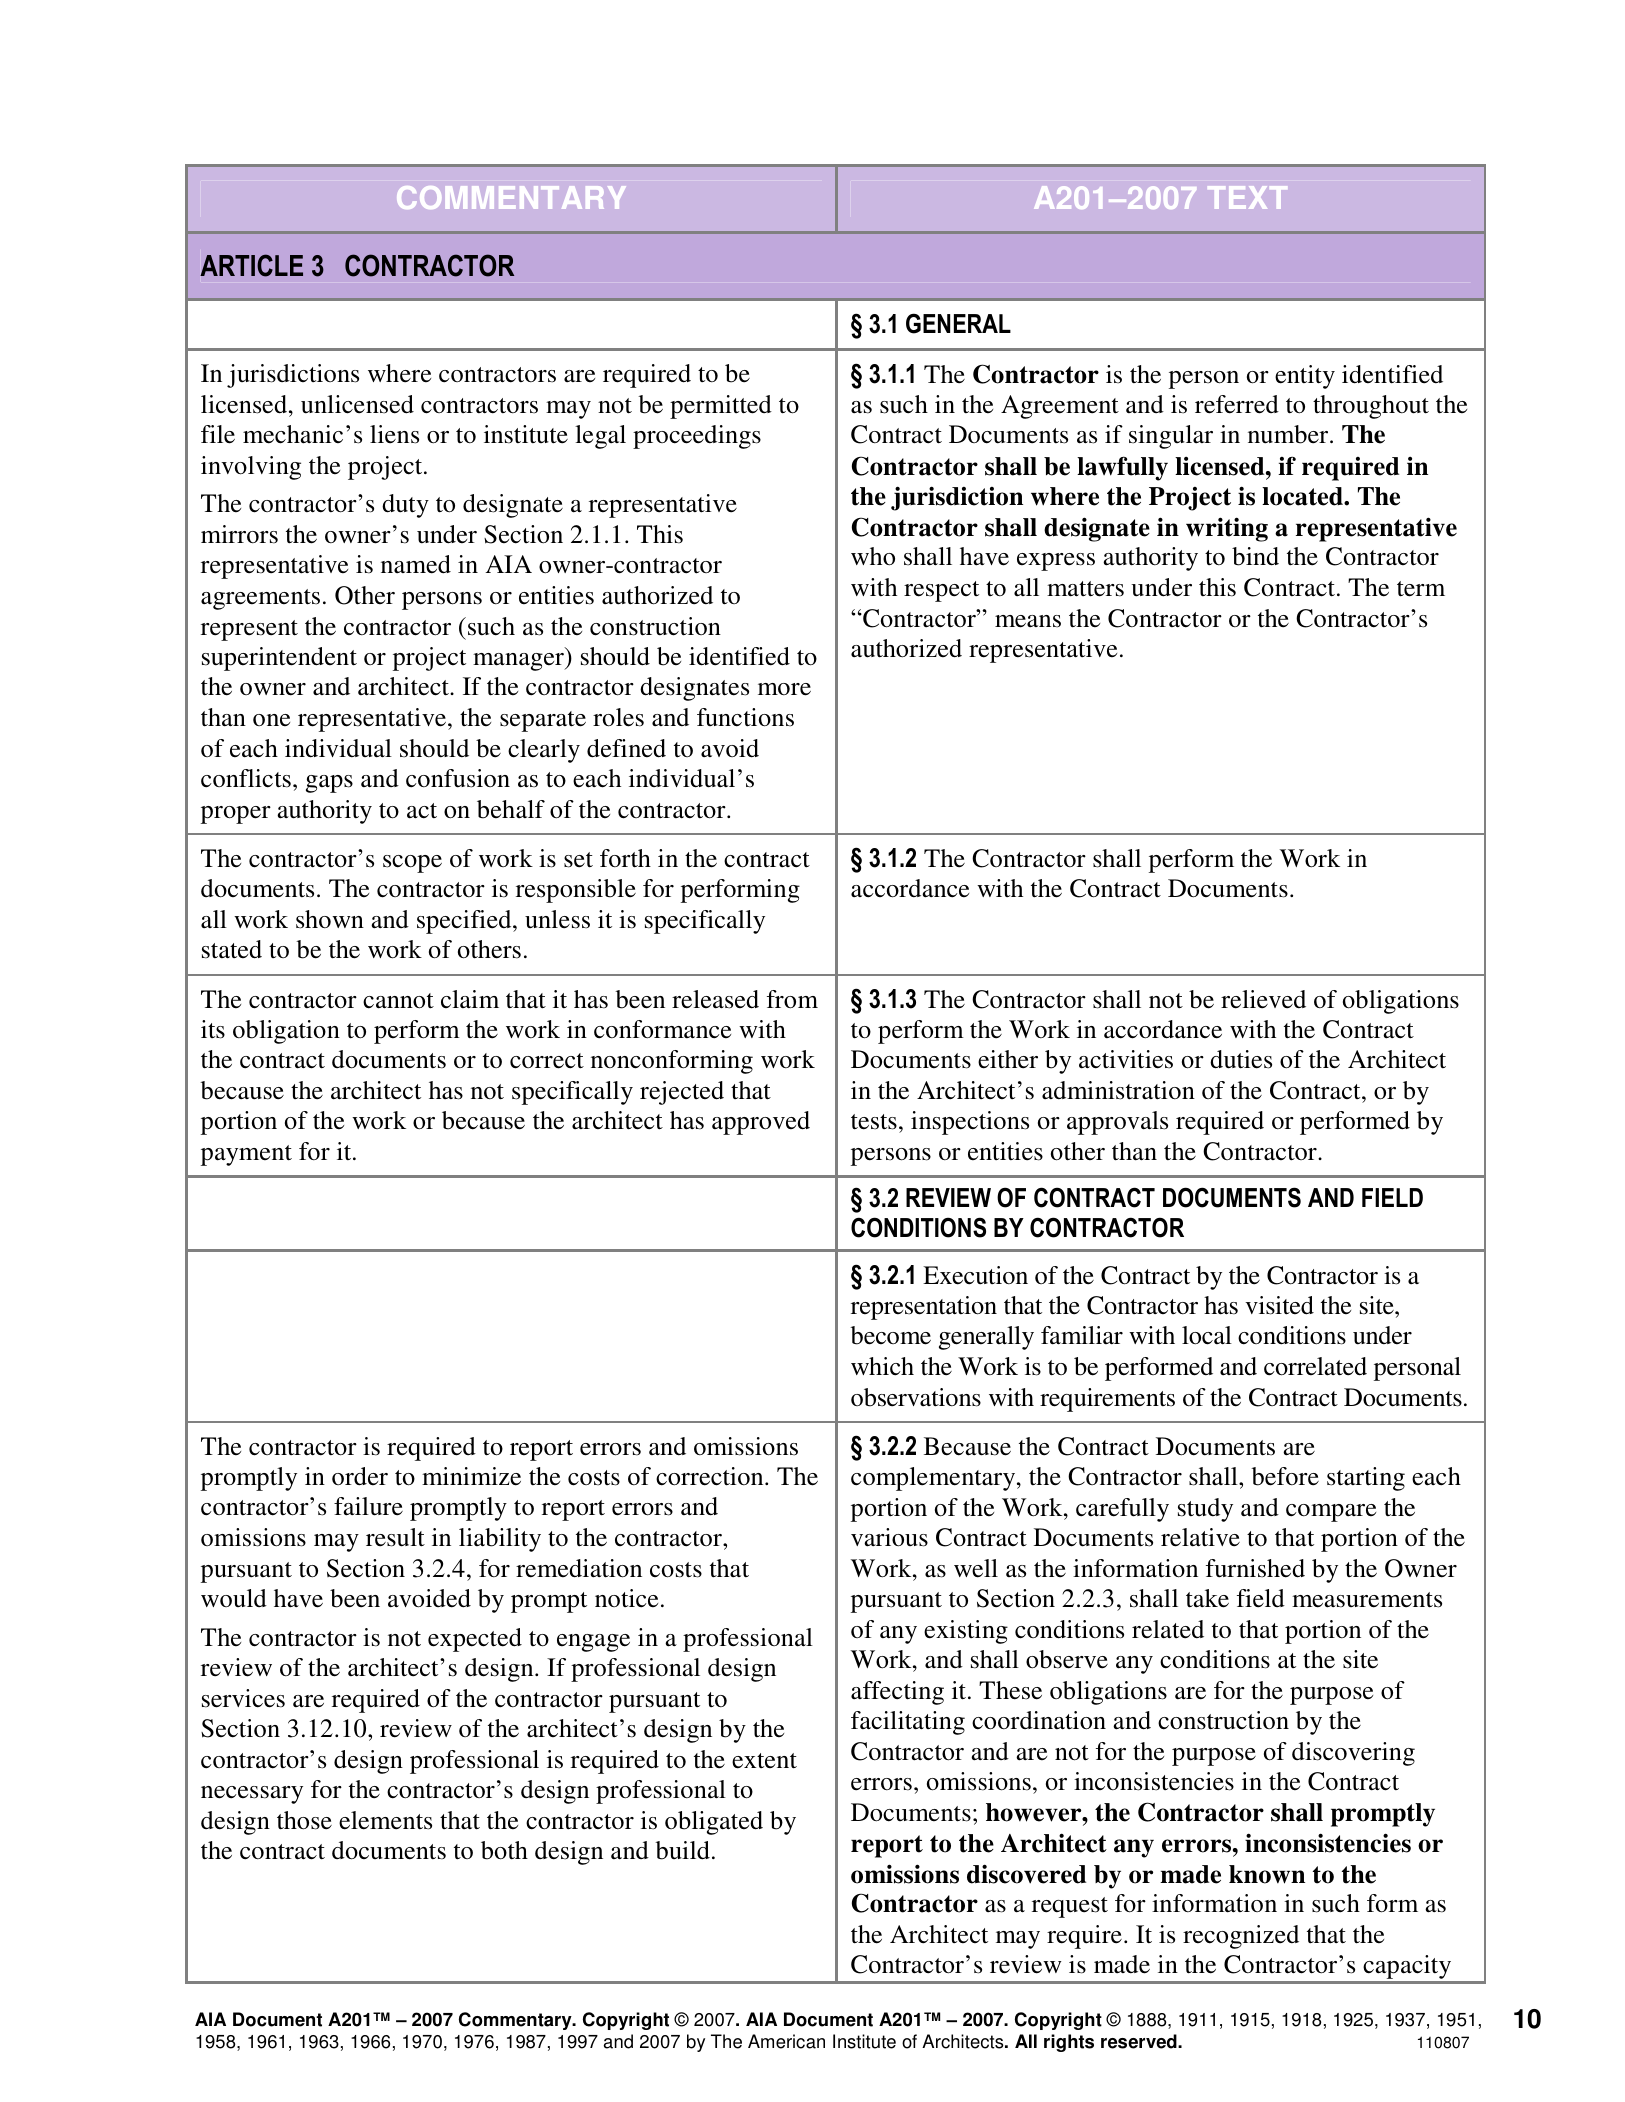 The width and height of the screenshot is (1625, 2102). Describe the element at coordinates (761, 1123) in the screenshot. I see `approved` at that location.
